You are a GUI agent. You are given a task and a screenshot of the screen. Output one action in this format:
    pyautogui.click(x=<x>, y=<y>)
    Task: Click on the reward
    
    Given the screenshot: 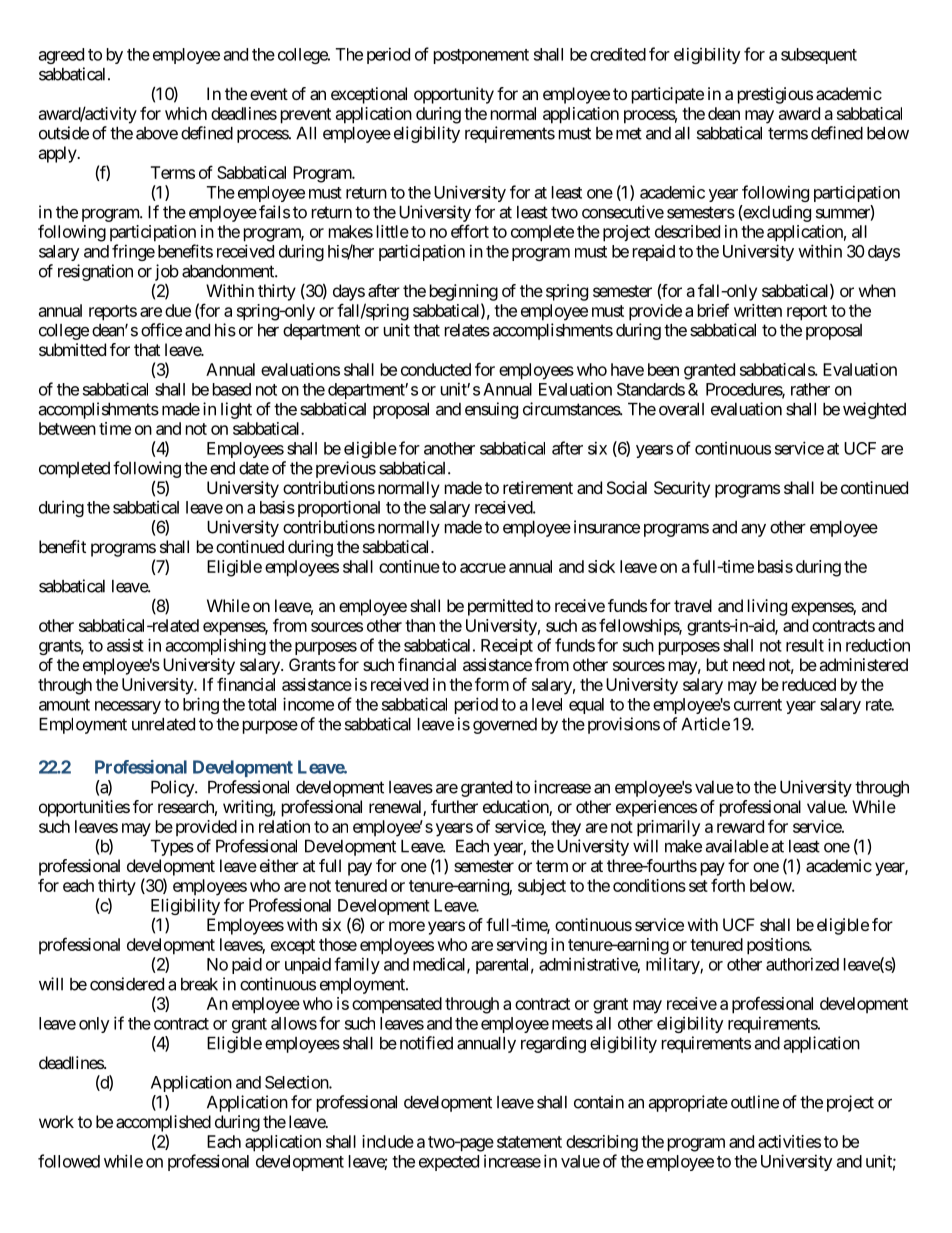 What is the action you would take?
    pyautogui.click(x=740, y=826)
